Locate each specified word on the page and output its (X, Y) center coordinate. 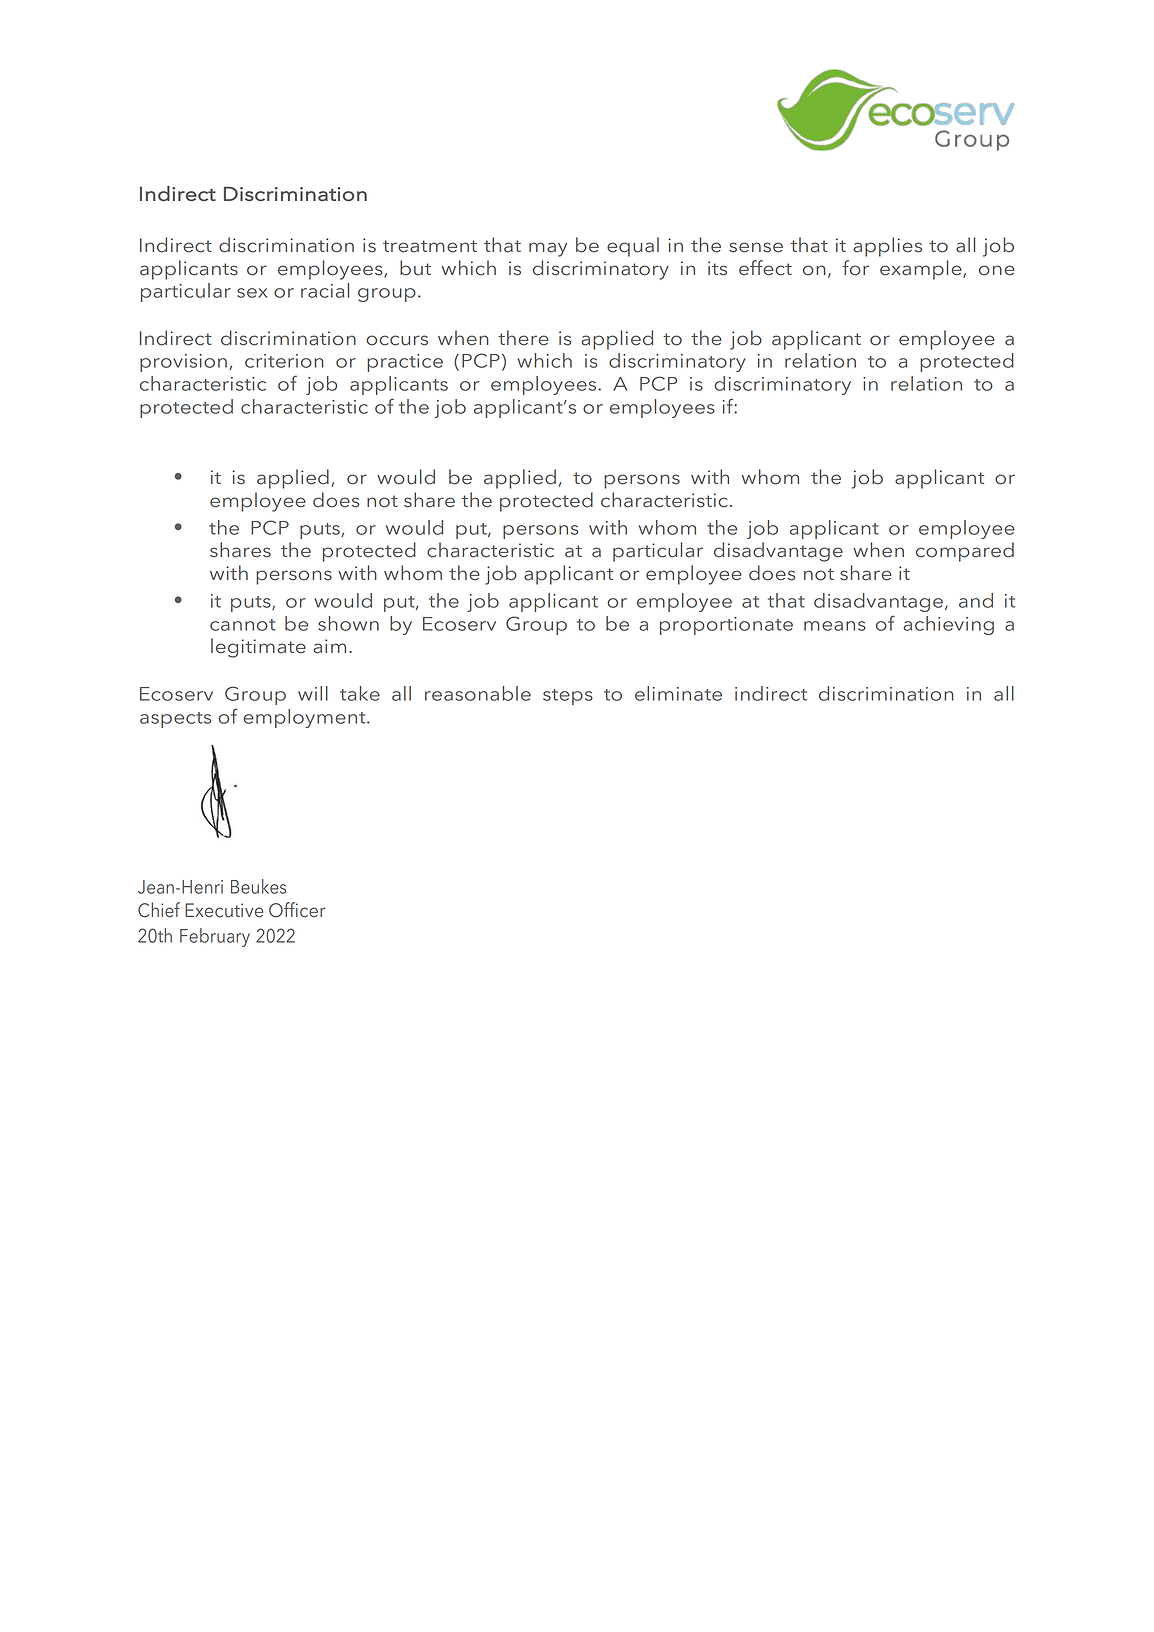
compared (965, 552)
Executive (224, 910)
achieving (948, 625)
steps (568, 697)
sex (252, 293)
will (313, 693)
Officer (297, 910)
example (922, 270)
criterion (284, 361)
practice (405, 363)
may (548, 249)
